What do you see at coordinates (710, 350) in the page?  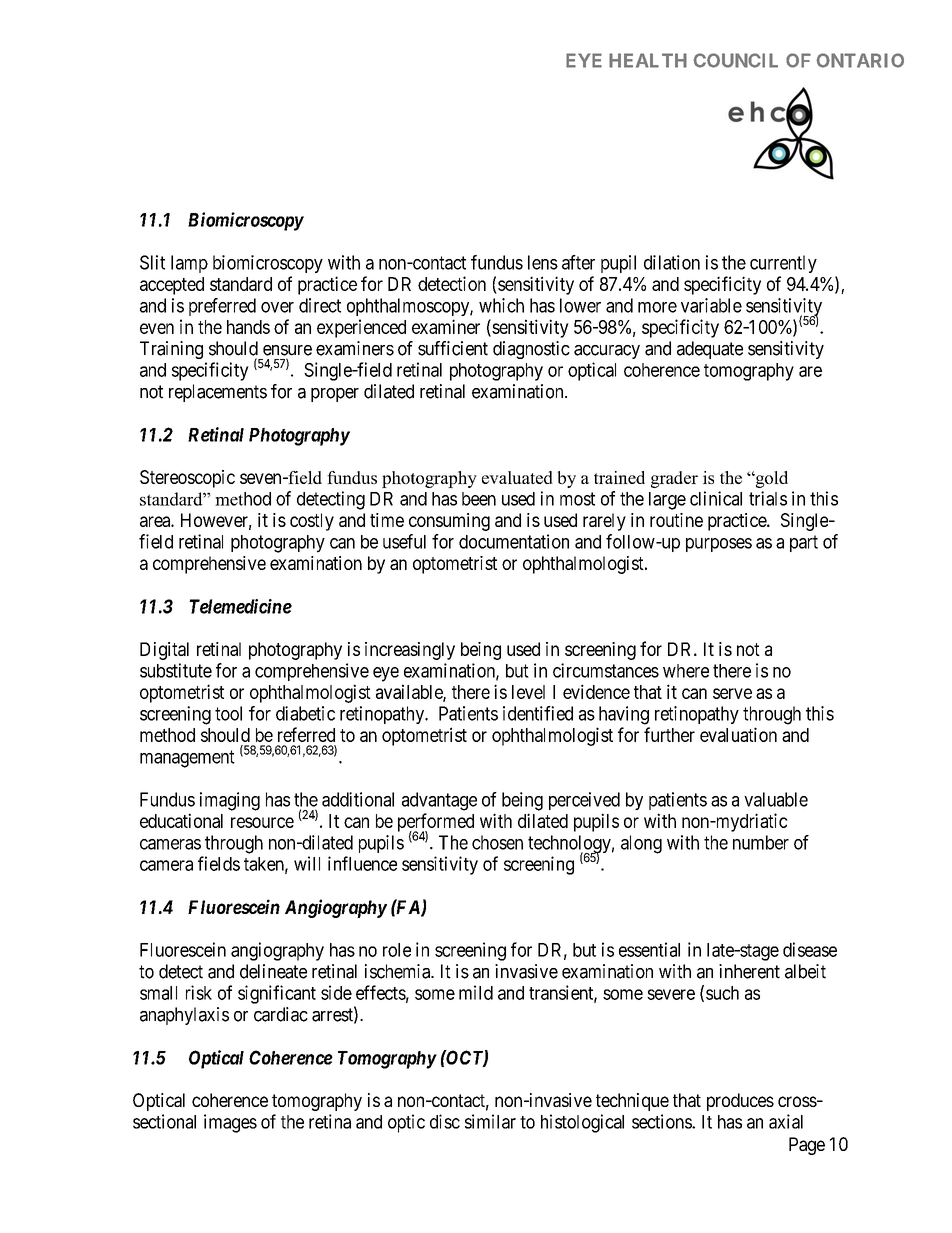 I see `adequate` at bounding box center [710, 350].
